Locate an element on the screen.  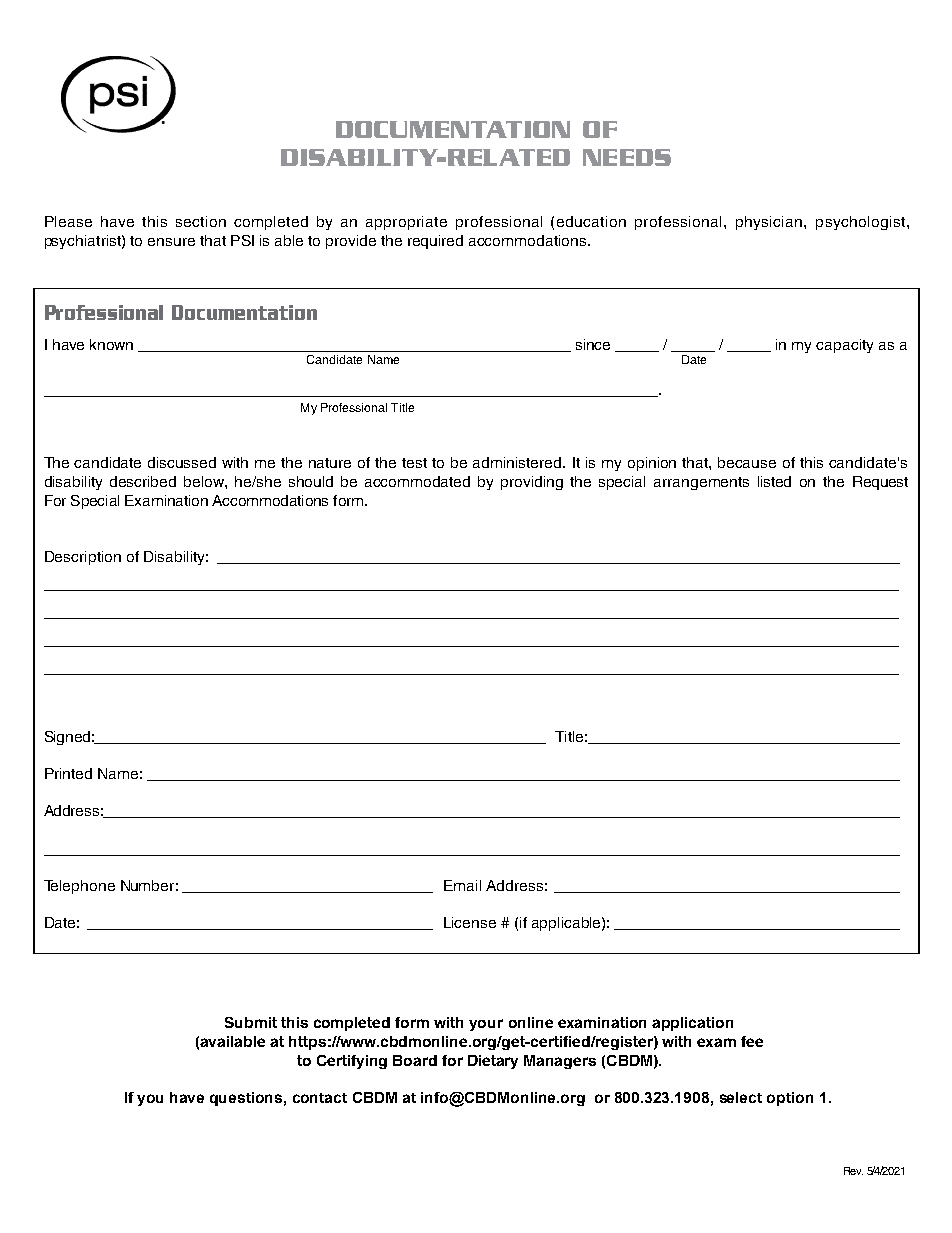
Telephone is located at coordinates (79, 887).
